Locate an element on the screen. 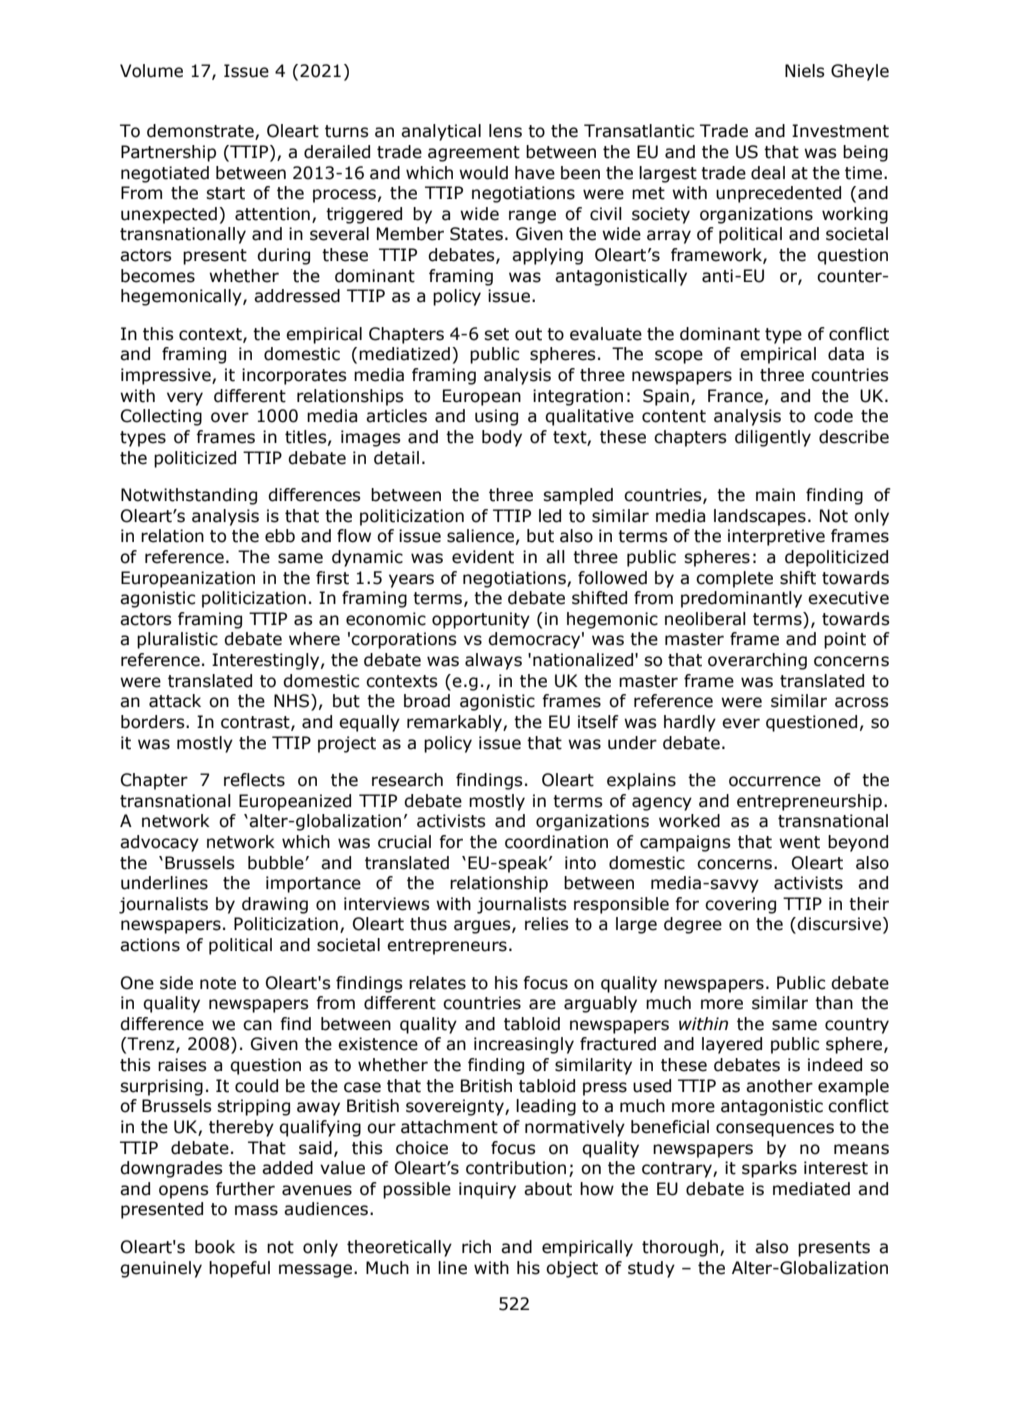 The height and width of the screenshot is (1428, 1010). Niels is located at coordinates (805, 71).
